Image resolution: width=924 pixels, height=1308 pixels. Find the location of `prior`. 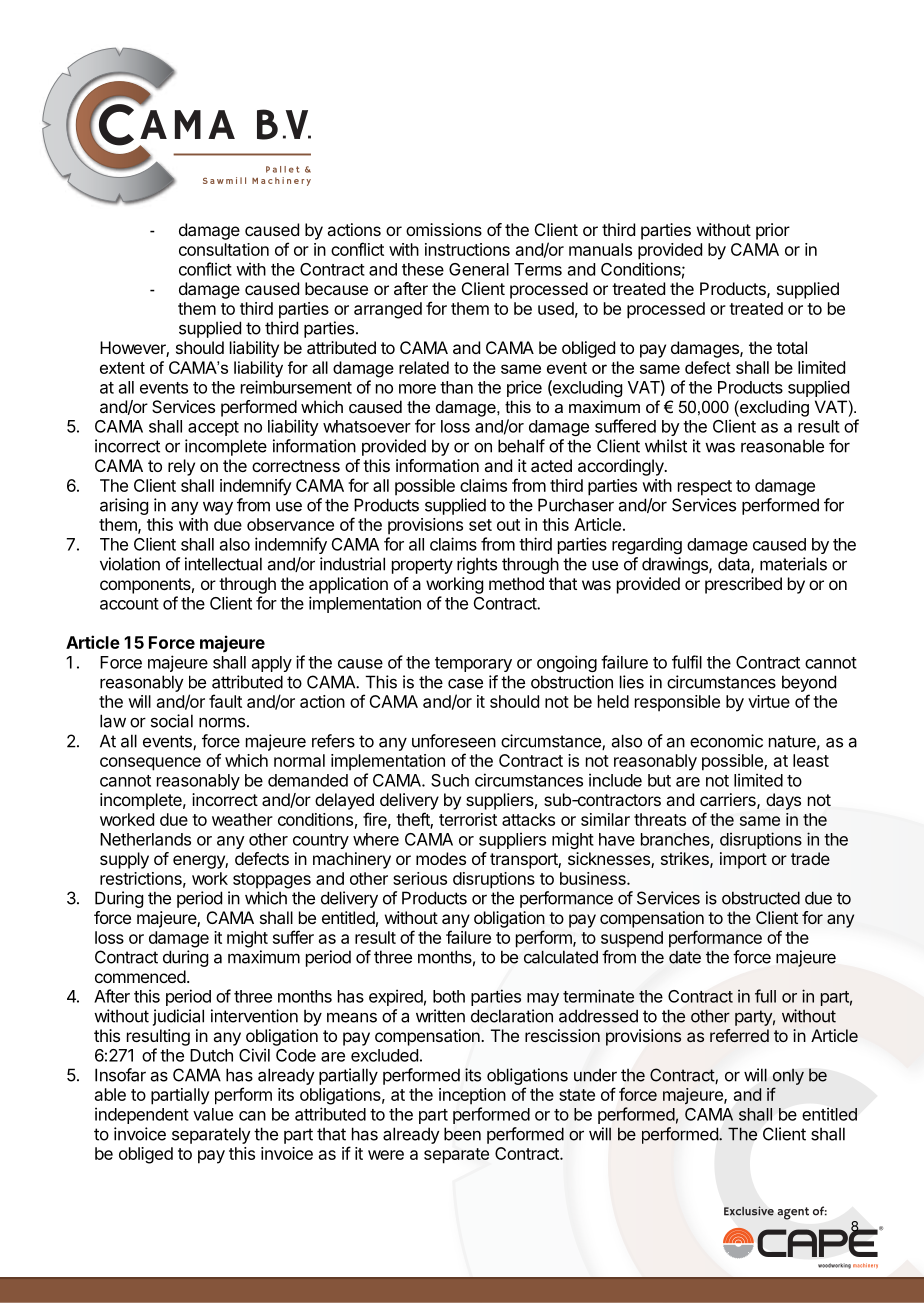

prior is located at coordinates (773, 231).
